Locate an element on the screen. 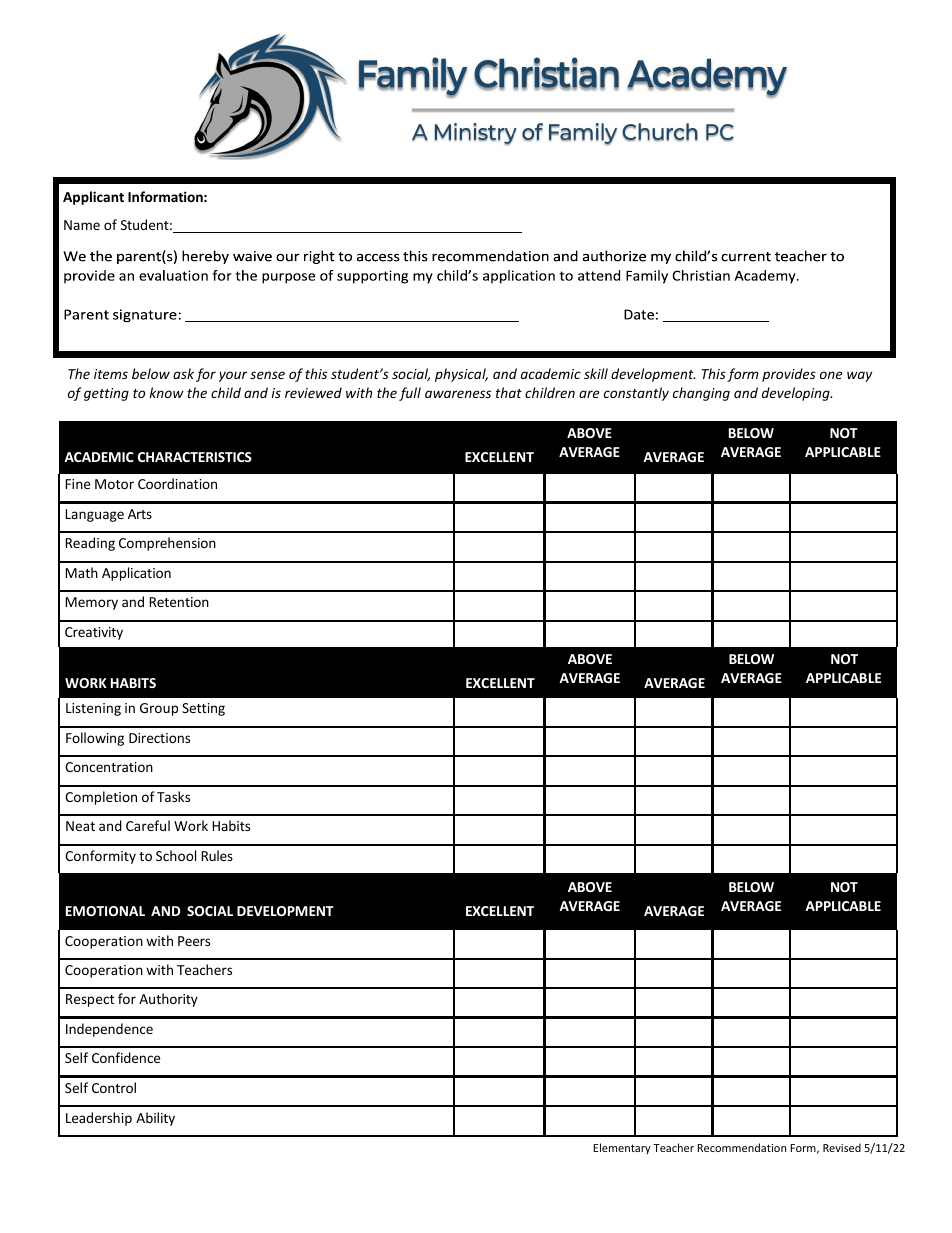  Careful is located at coordinates (148, 825).
